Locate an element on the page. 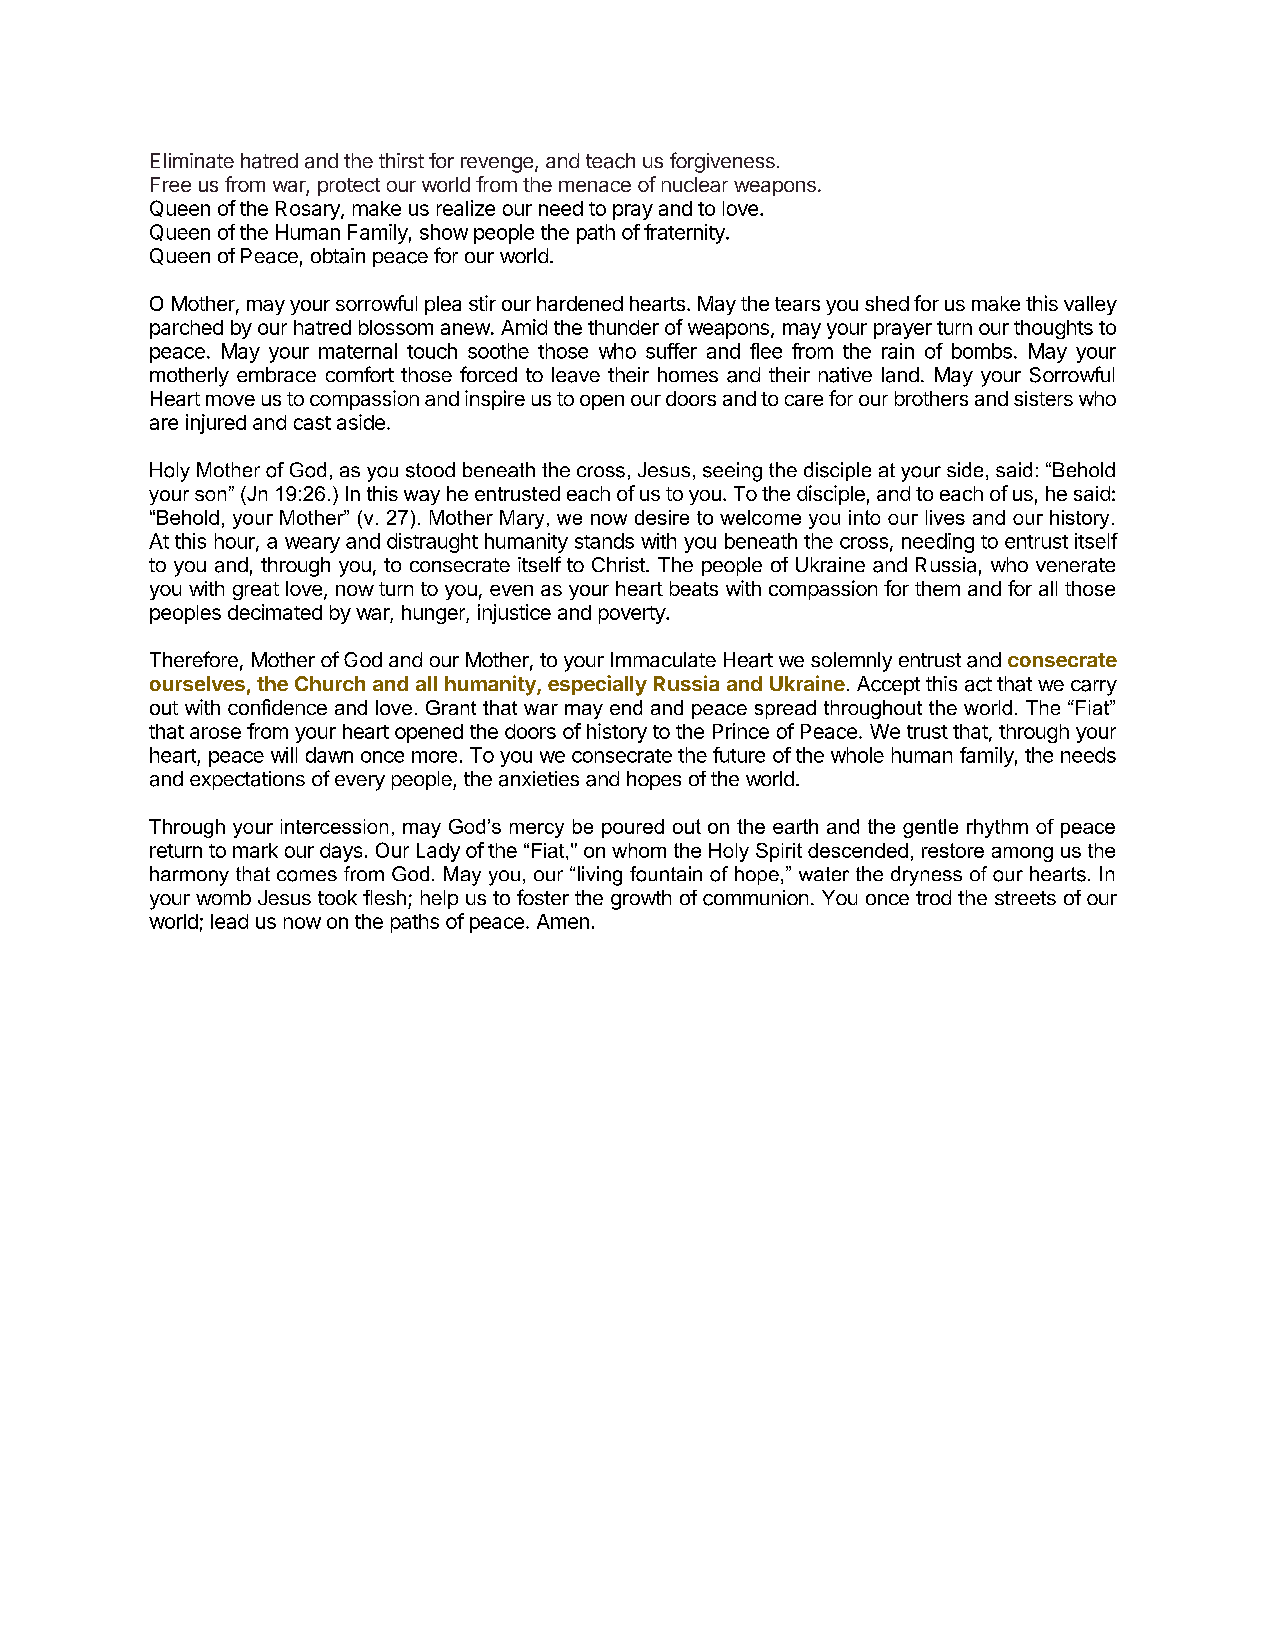 This page has width=1265, height=1637. forgiveness is located at coordinates (722, 162).
